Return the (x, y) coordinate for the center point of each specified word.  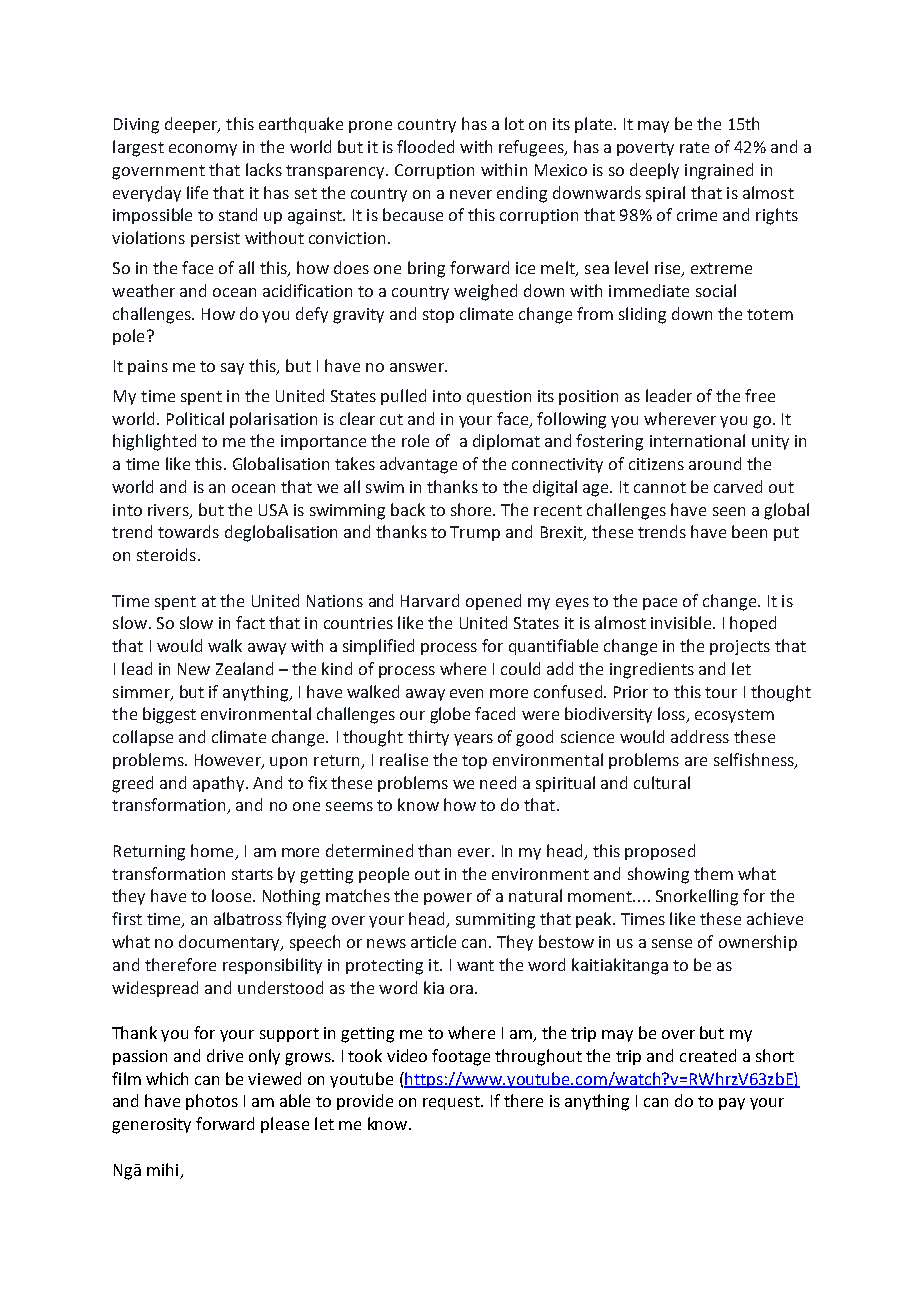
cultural (662, 782)
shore (472, 509)
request (452, 1103)
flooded (425, 146)
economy (203, 150)
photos (212, 1102)
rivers (169, 511)
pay (732, 1104)
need (498, 782)
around (715, 463)
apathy (220, 784)
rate (694, 147)
